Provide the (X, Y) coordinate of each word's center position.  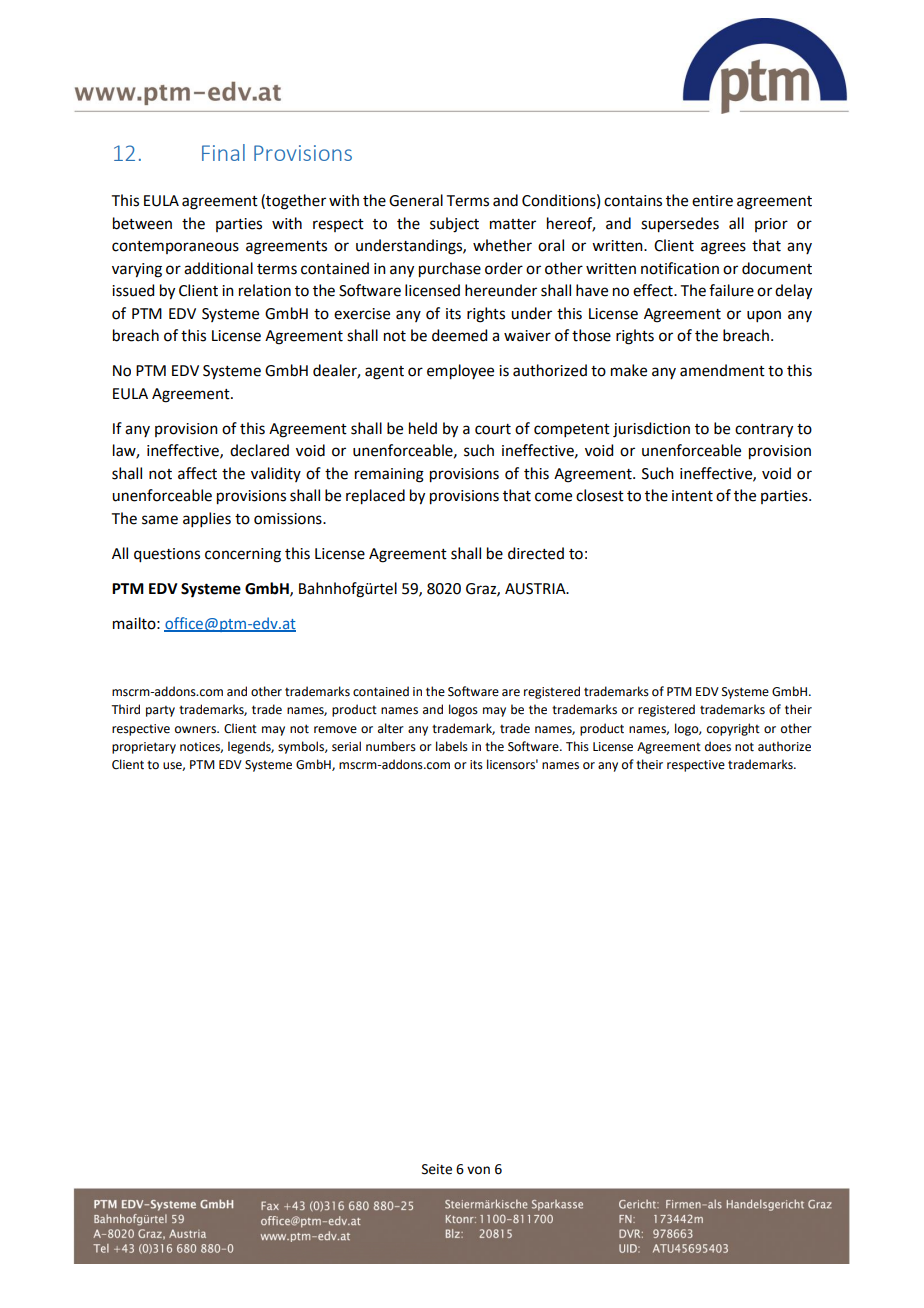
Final (223, 152)
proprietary (144, 748)
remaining (389, 475)
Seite (437, 1169)
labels (452, 746)
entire (712, 201)
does (718, 746)
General (416, 200)
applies (207, 519)
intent (692, 496)
